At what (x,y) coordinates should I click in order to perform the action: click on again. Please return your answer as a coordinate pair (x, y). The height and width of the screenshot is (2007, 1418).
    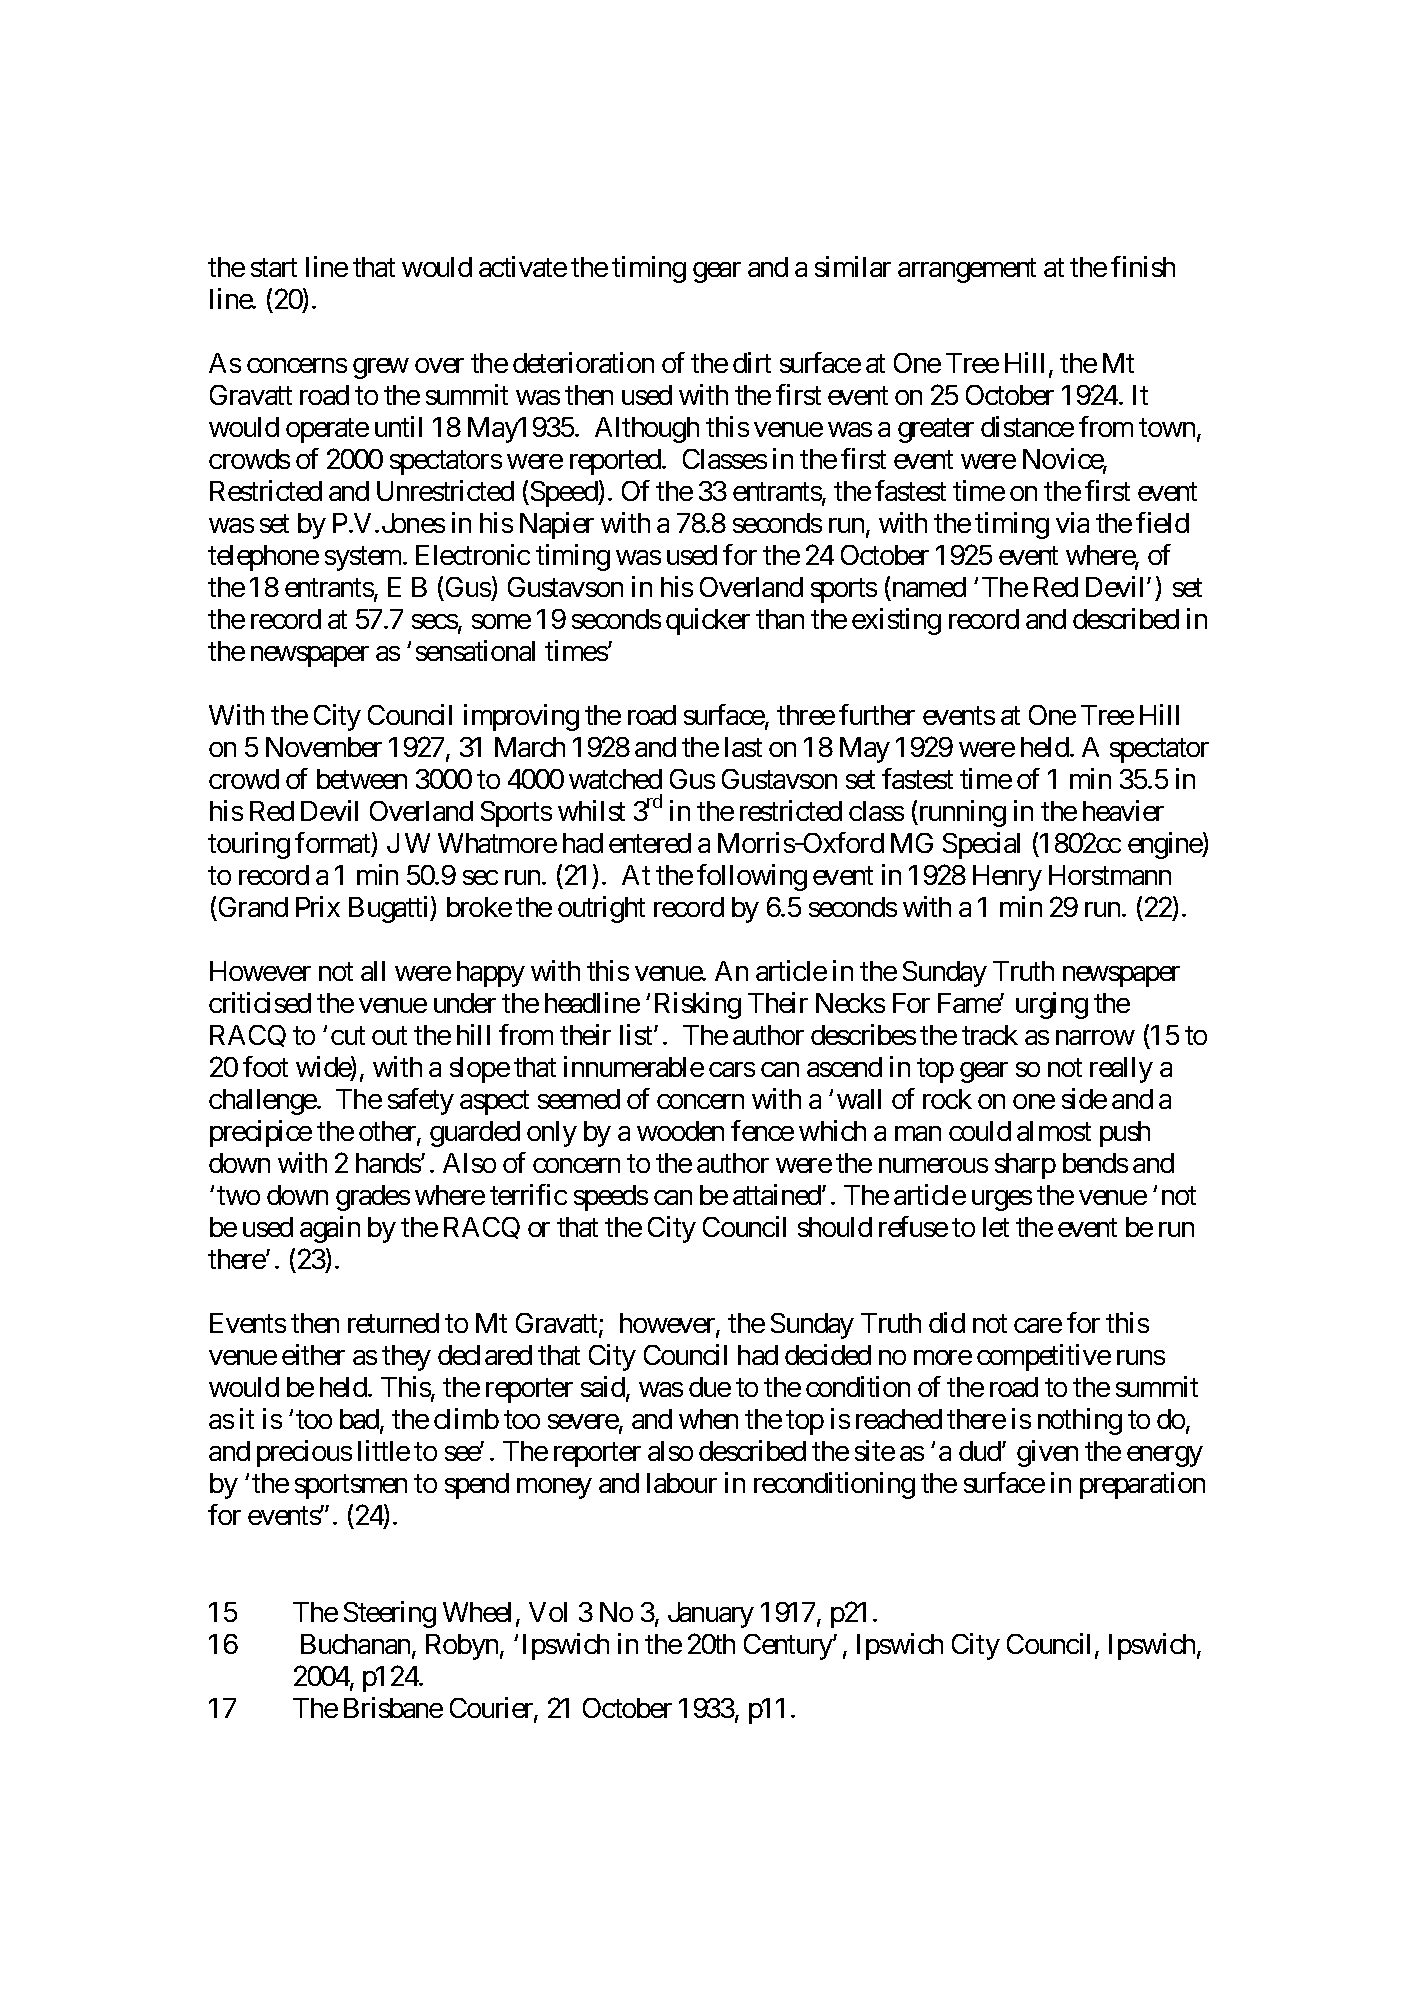
    Looking at the image, I should click on (330, 1229).
